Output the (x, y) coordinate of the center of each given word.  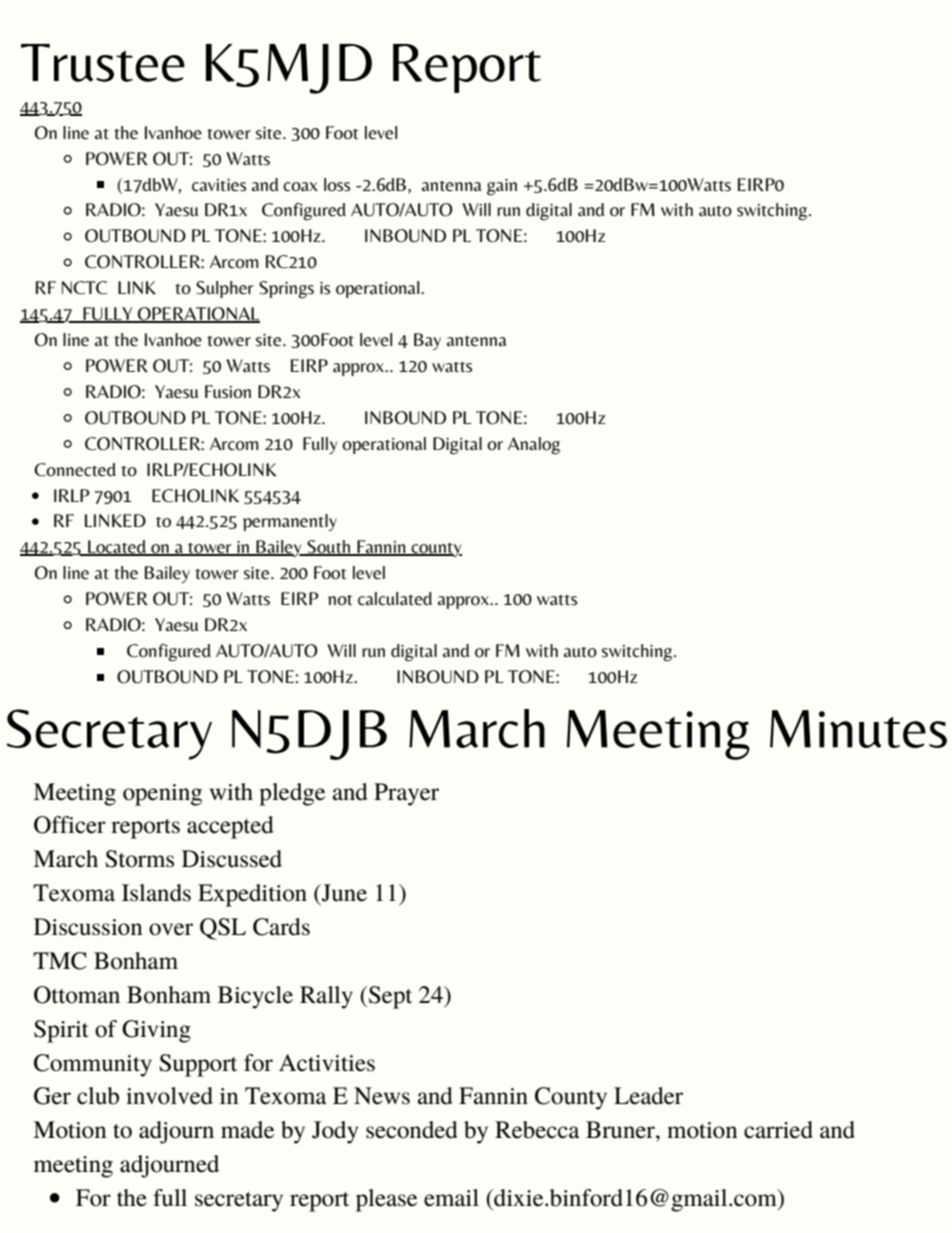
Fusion (228, 392)
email (451, 1198)
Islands (156, 893)
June (343, 893)
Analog (534, 446)
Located (117, 548)
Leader (648, 1096)
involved (169, 1096)
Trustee (103, 63)
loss (337, 185)
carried (778, 1130)
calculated (395, 599)
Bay (427, 341)
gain (502, 187)
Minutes (858, 729)
